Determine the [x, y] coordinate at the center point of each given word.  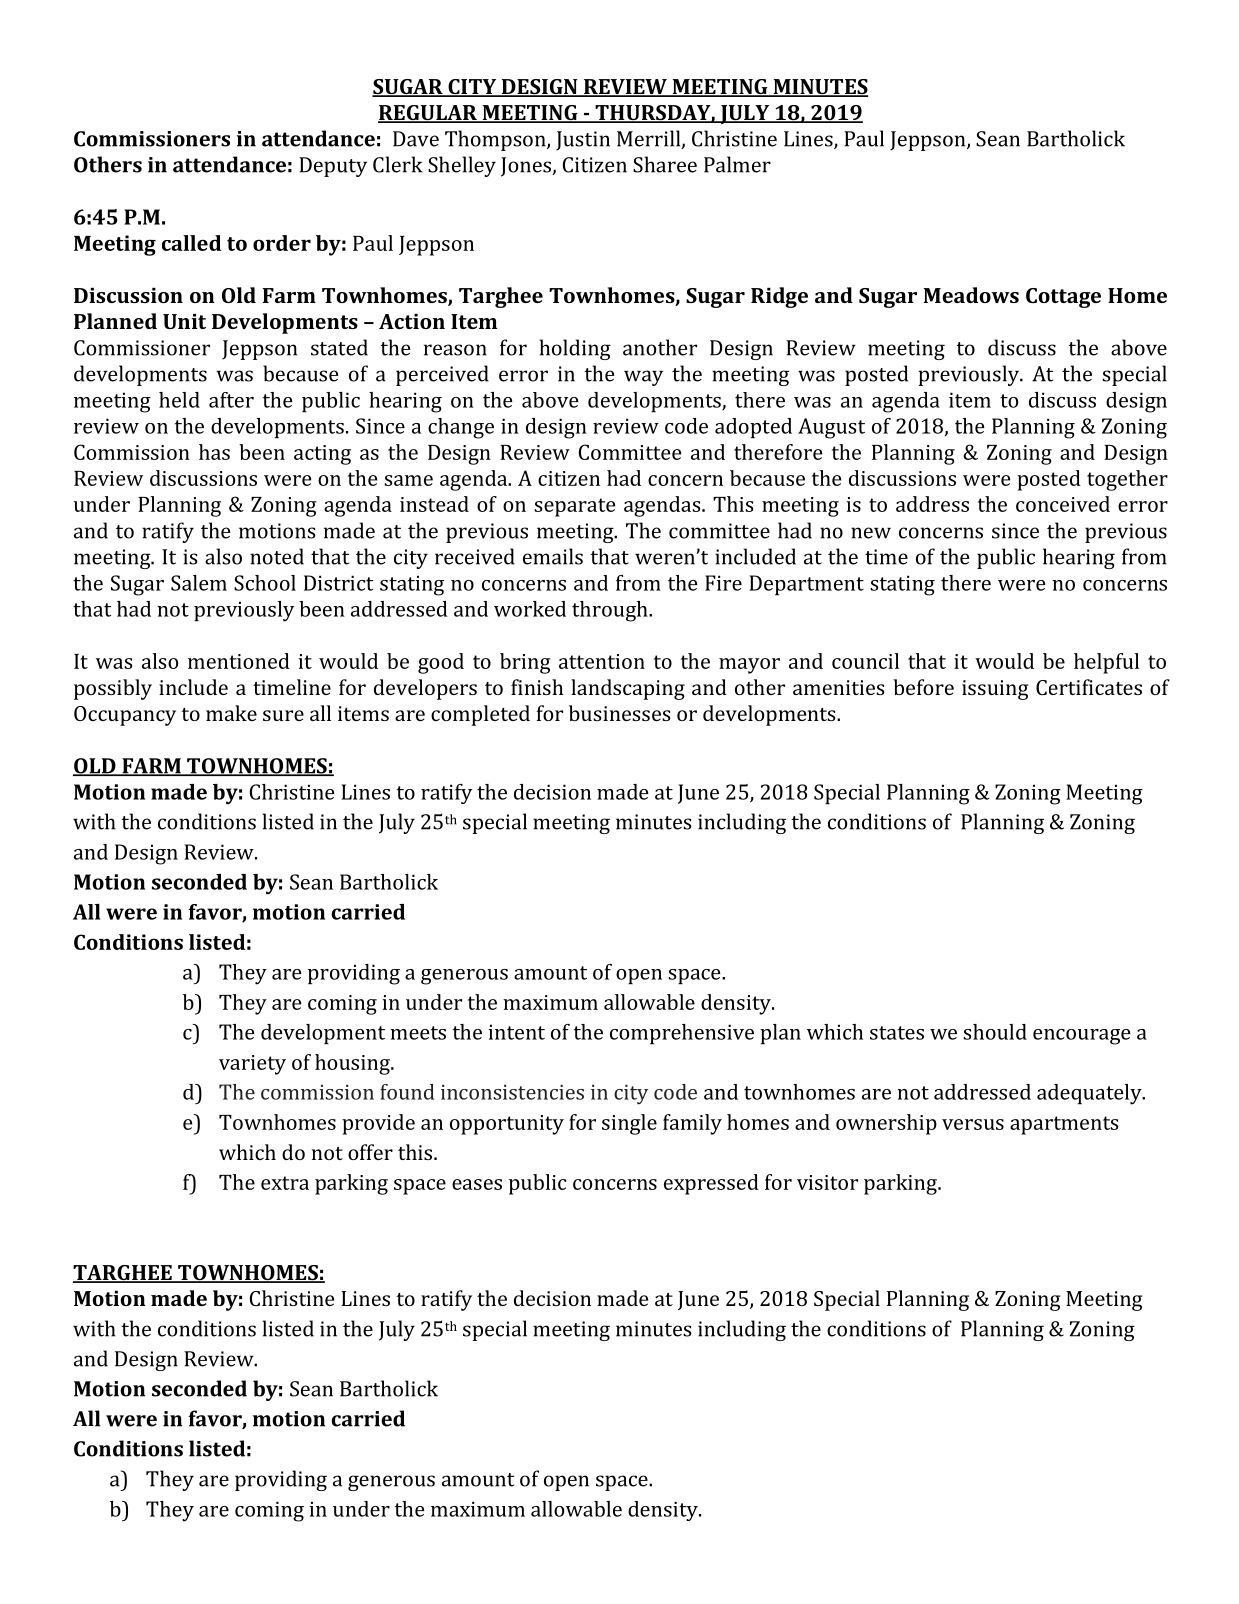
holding [575, 349]
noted [277, 556]
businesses [619, 713]
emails [553, 556]
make [231, 713]
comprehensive [682, 1034]
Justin [583, 141]
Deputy [333, 167]
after [231, 400]
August [831, 428]
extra [285, 1183]
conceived [1063, 504]
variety [252, 1065]
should [995, 1032]
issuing [995, 690]
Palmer [737, 164]
